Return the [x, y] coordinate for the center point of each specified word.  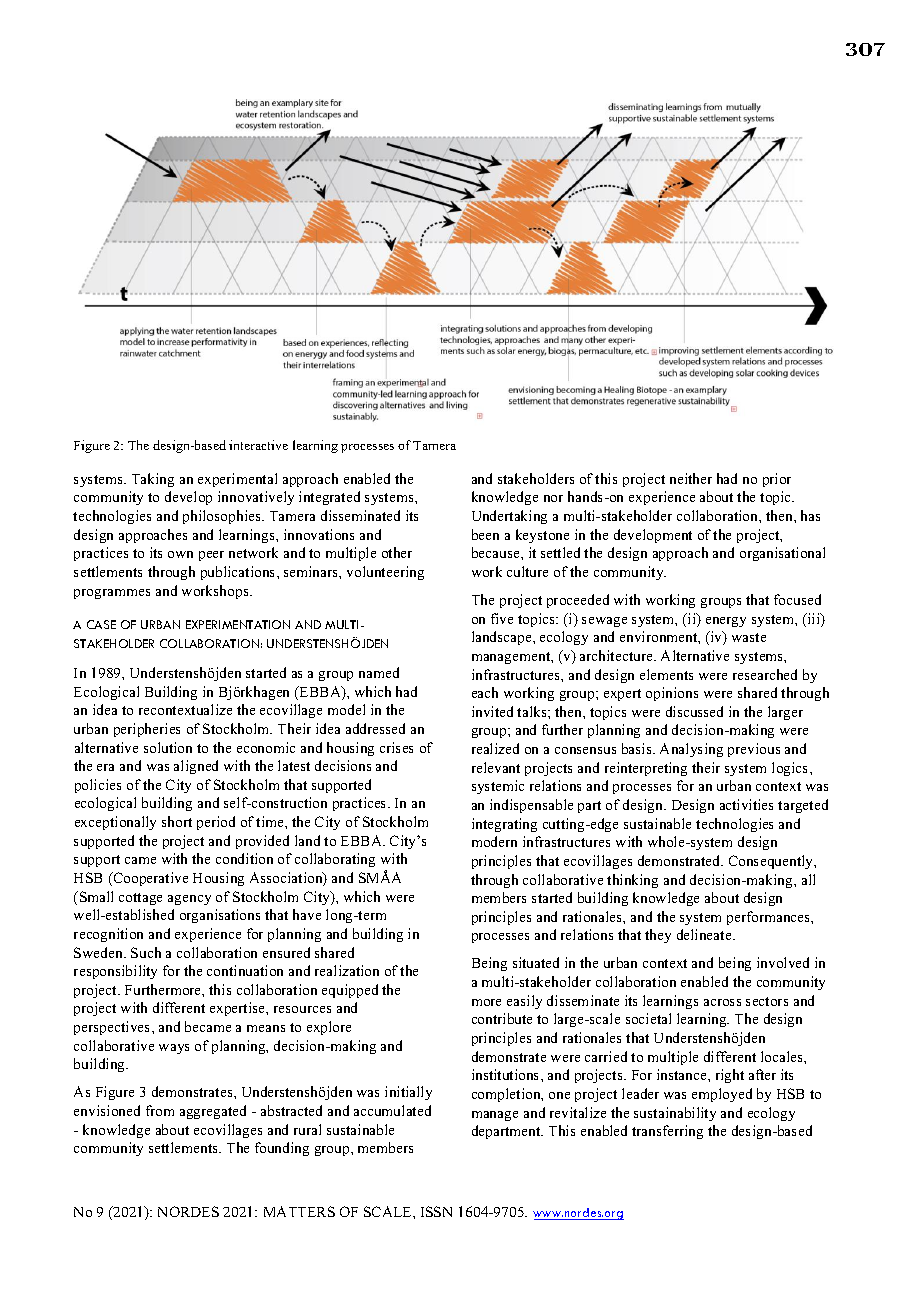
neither [691, 478]
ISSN [436, 1211]
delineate [705, 934]
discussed [694, 711]
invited [492, 711]
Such [146, 952]
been [485, 534]
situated [536, 962]
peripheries [147, 730]
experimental [237, 480]
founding [282, 1149]
